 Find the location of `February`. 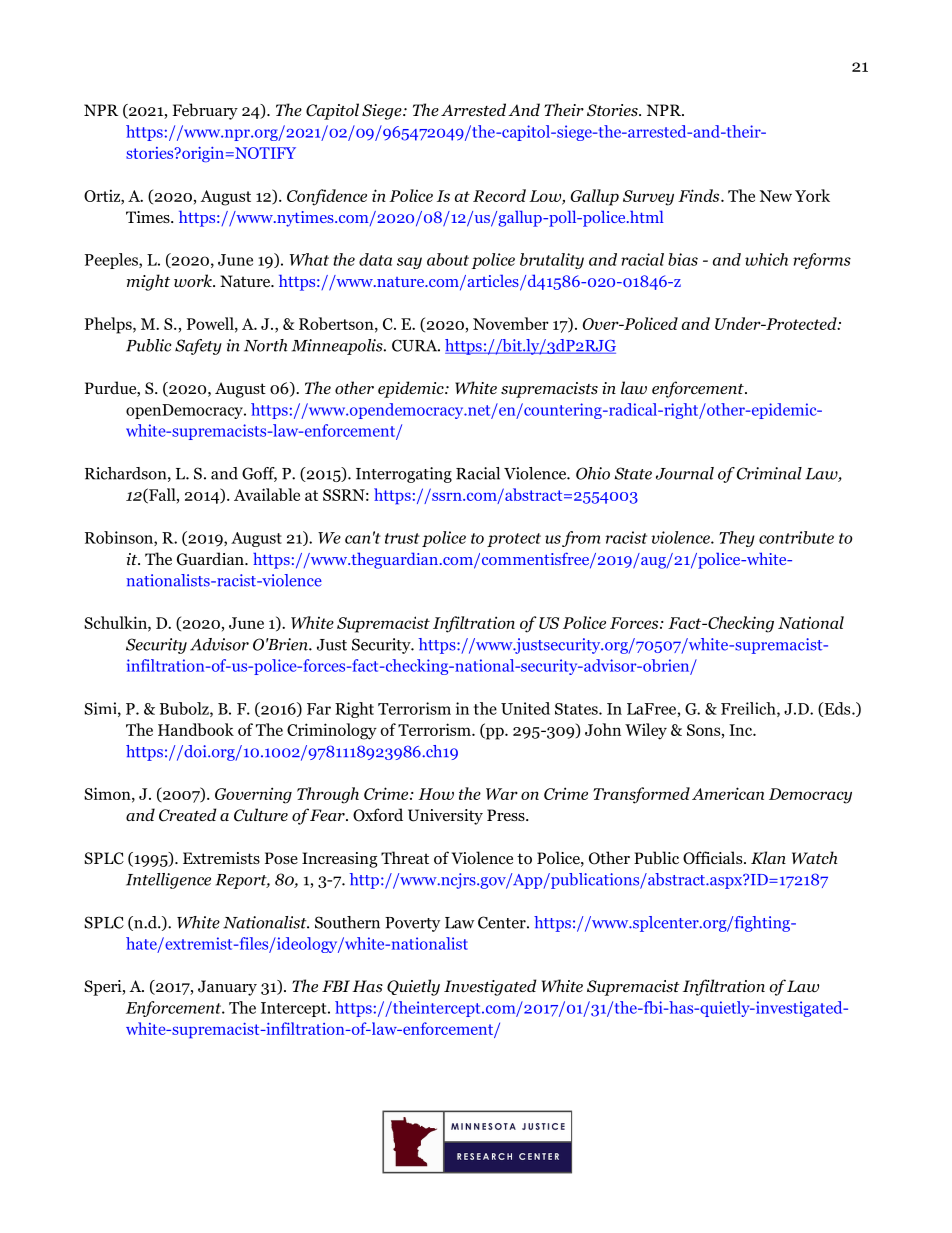

February is located at coordinates (205, 111).
